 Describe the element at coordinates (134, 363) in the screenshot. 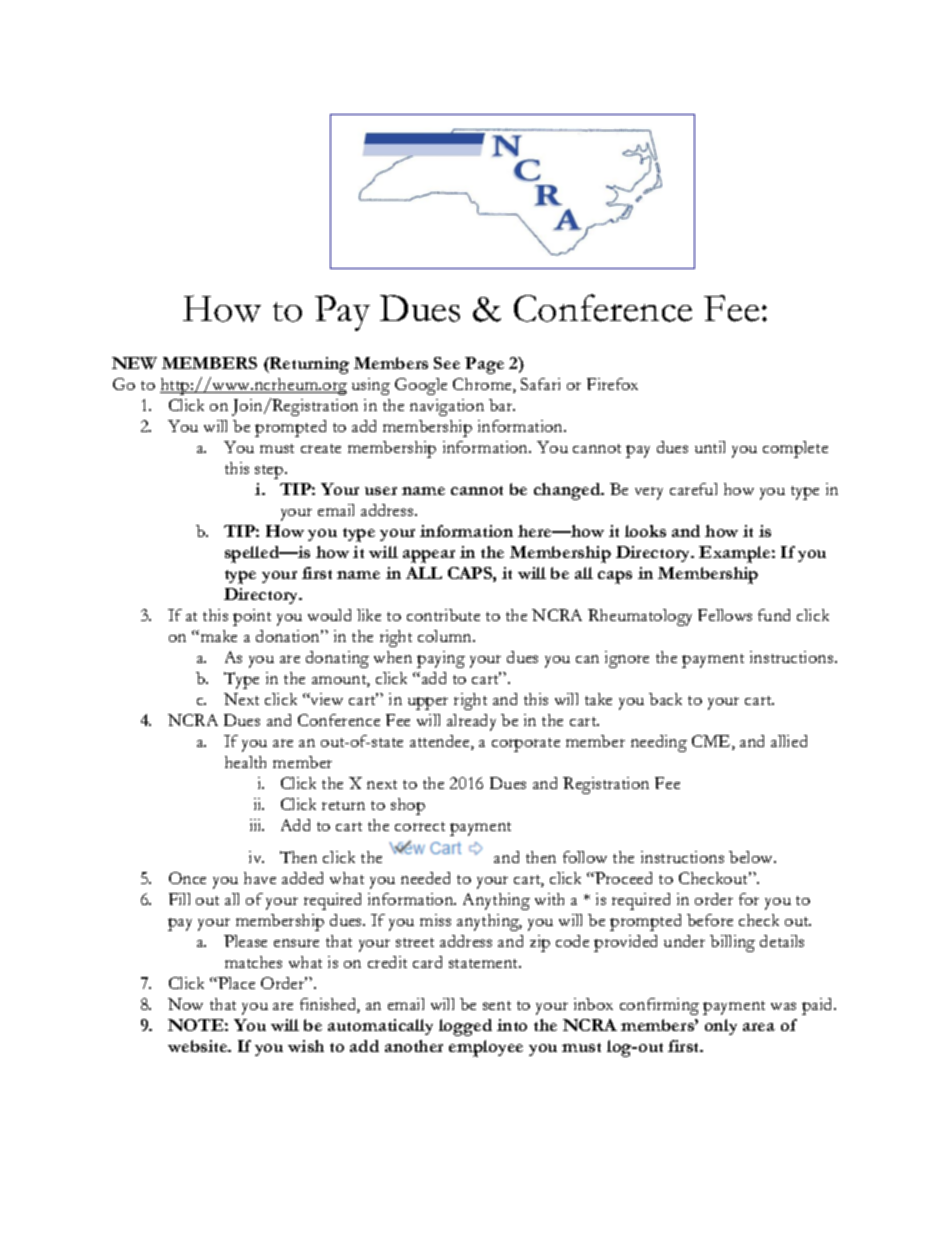

I see `NEW` at that location.
